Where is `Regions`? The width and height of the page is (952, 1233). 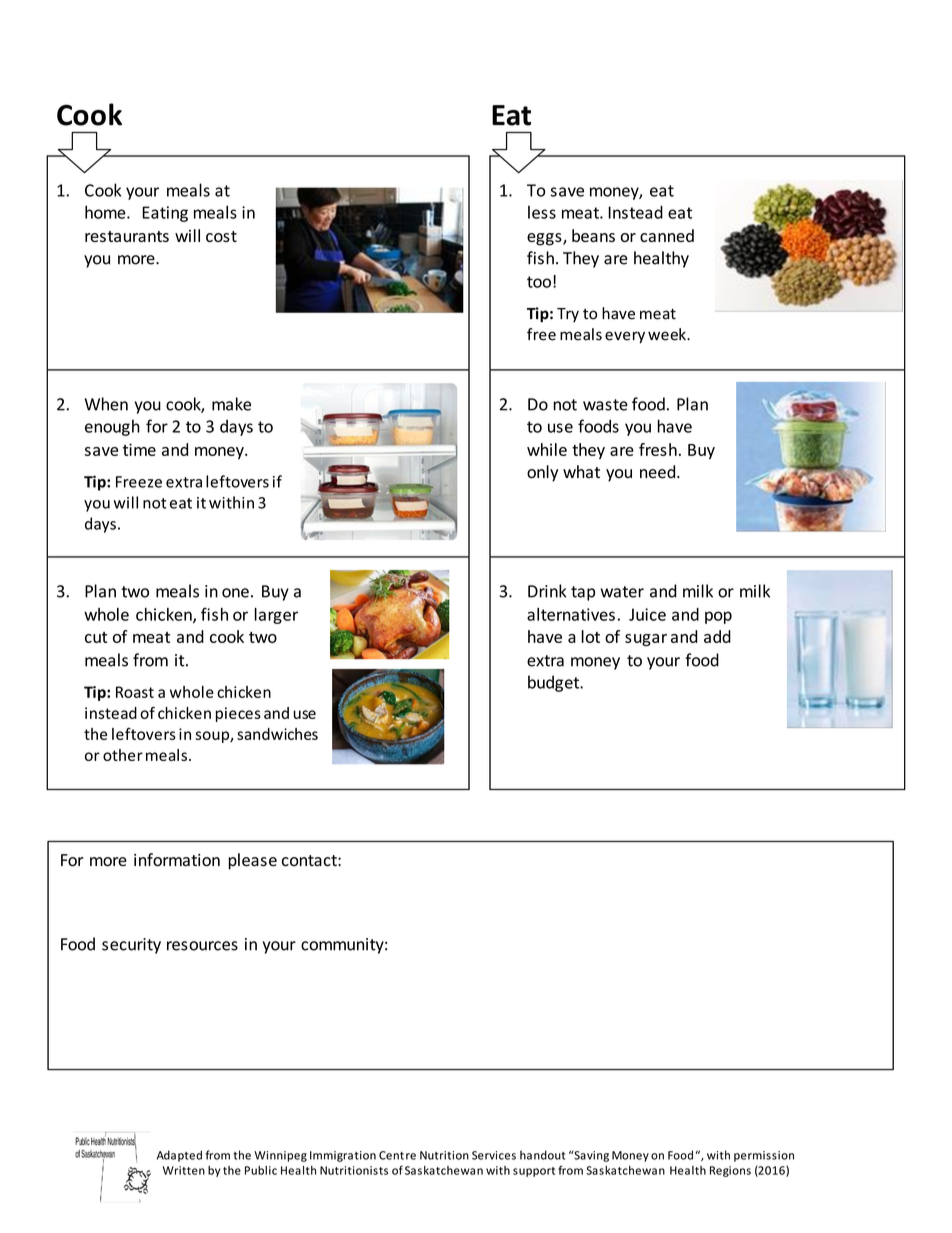
Regions is located at coordinates (730, 1171).
